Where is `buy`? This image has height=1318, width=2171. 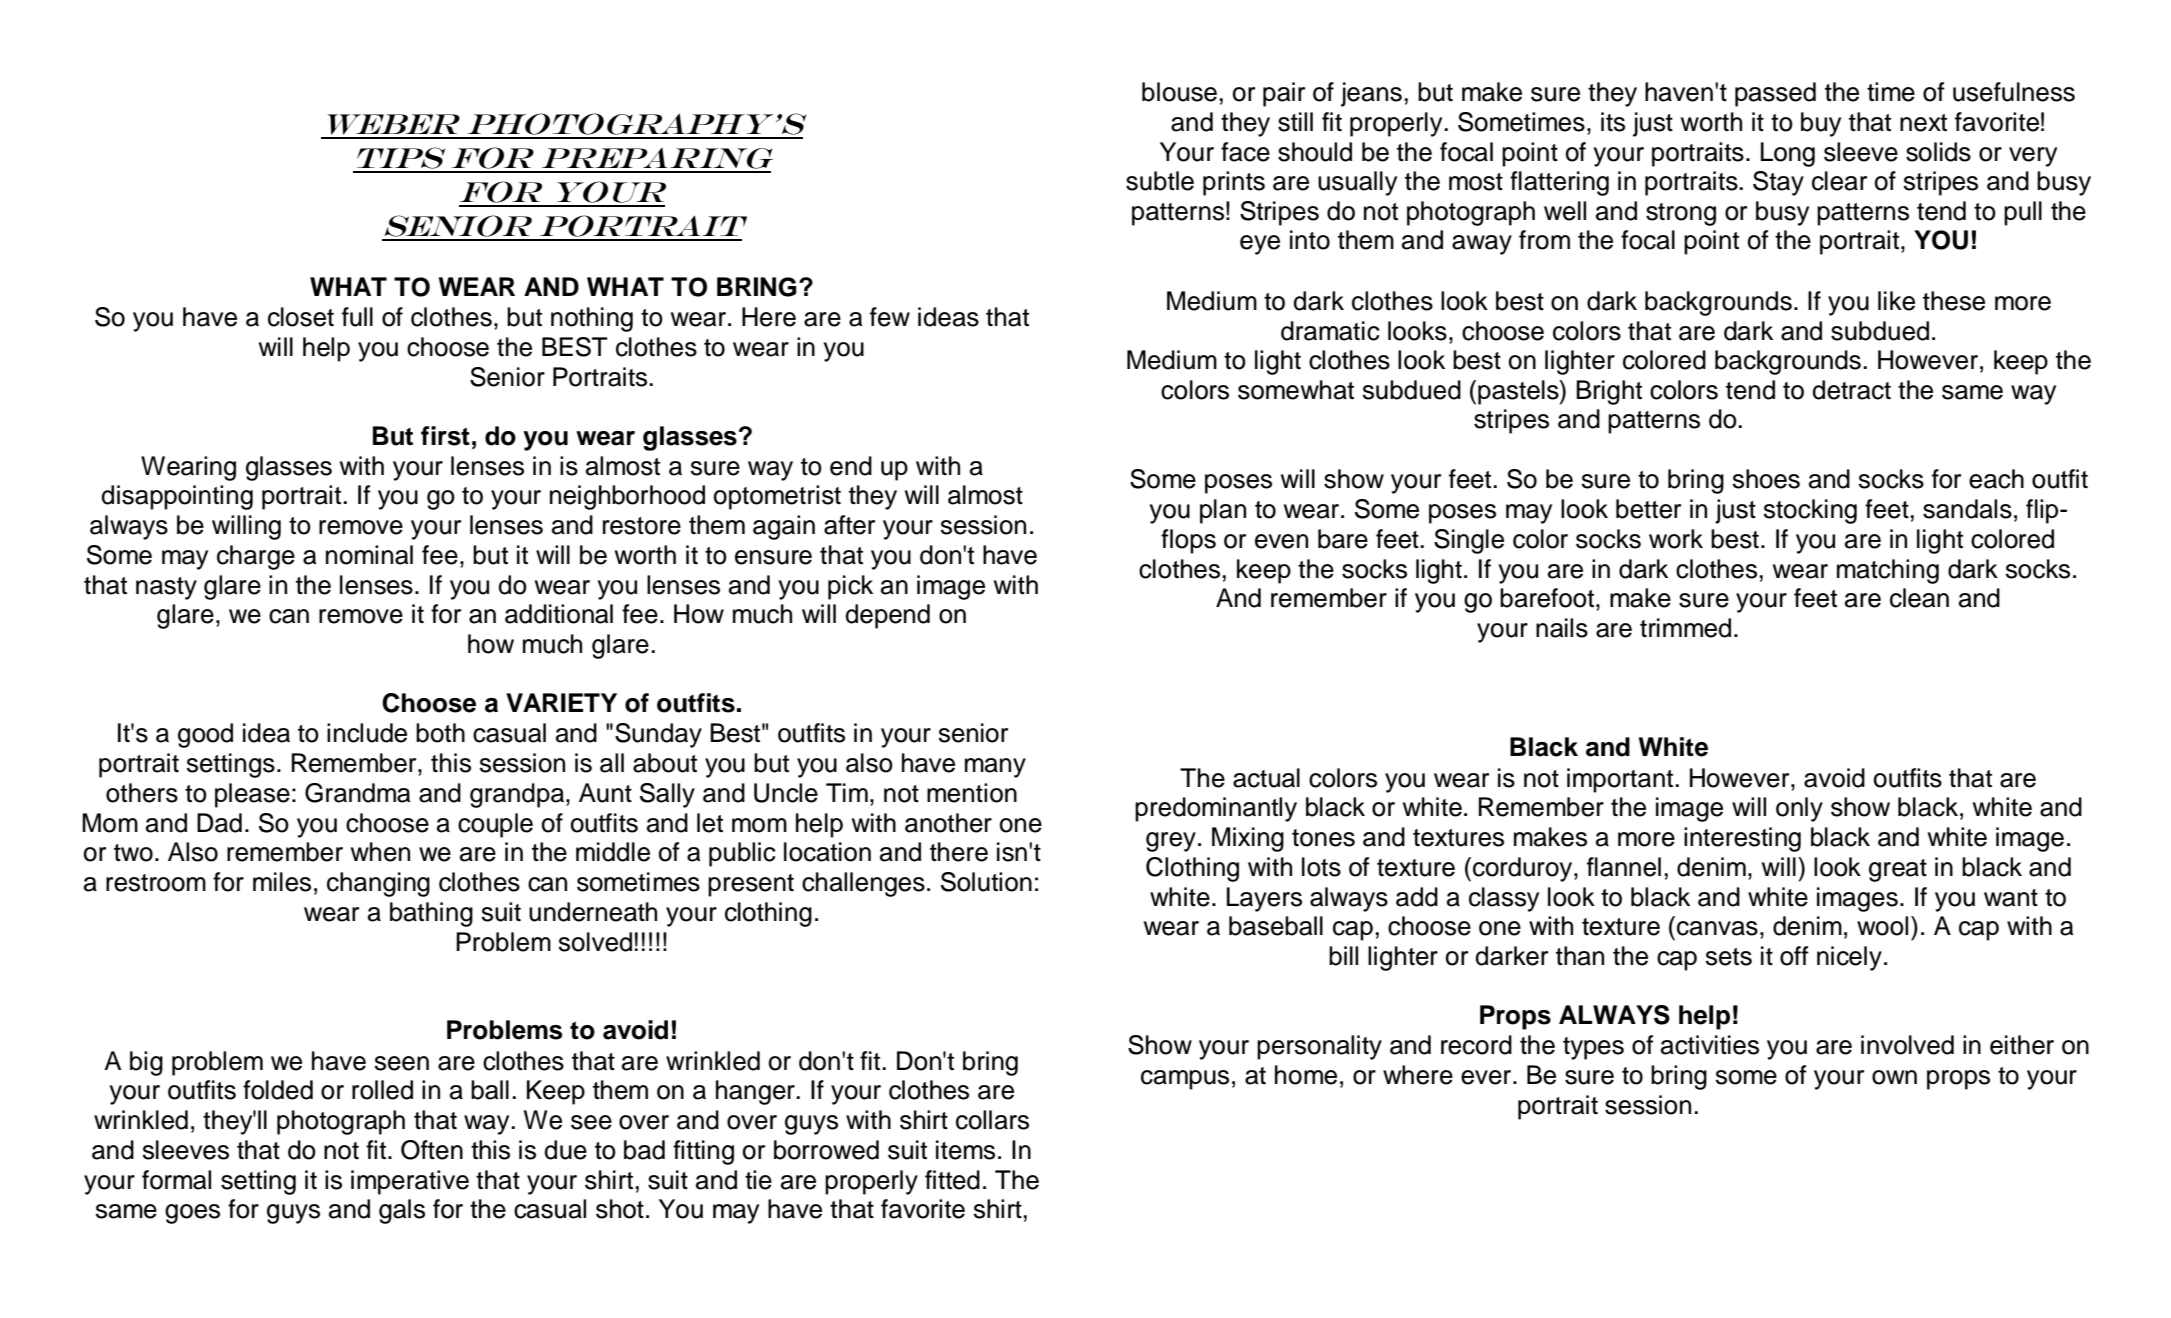
buy is located at coordinates (1821, 124).
